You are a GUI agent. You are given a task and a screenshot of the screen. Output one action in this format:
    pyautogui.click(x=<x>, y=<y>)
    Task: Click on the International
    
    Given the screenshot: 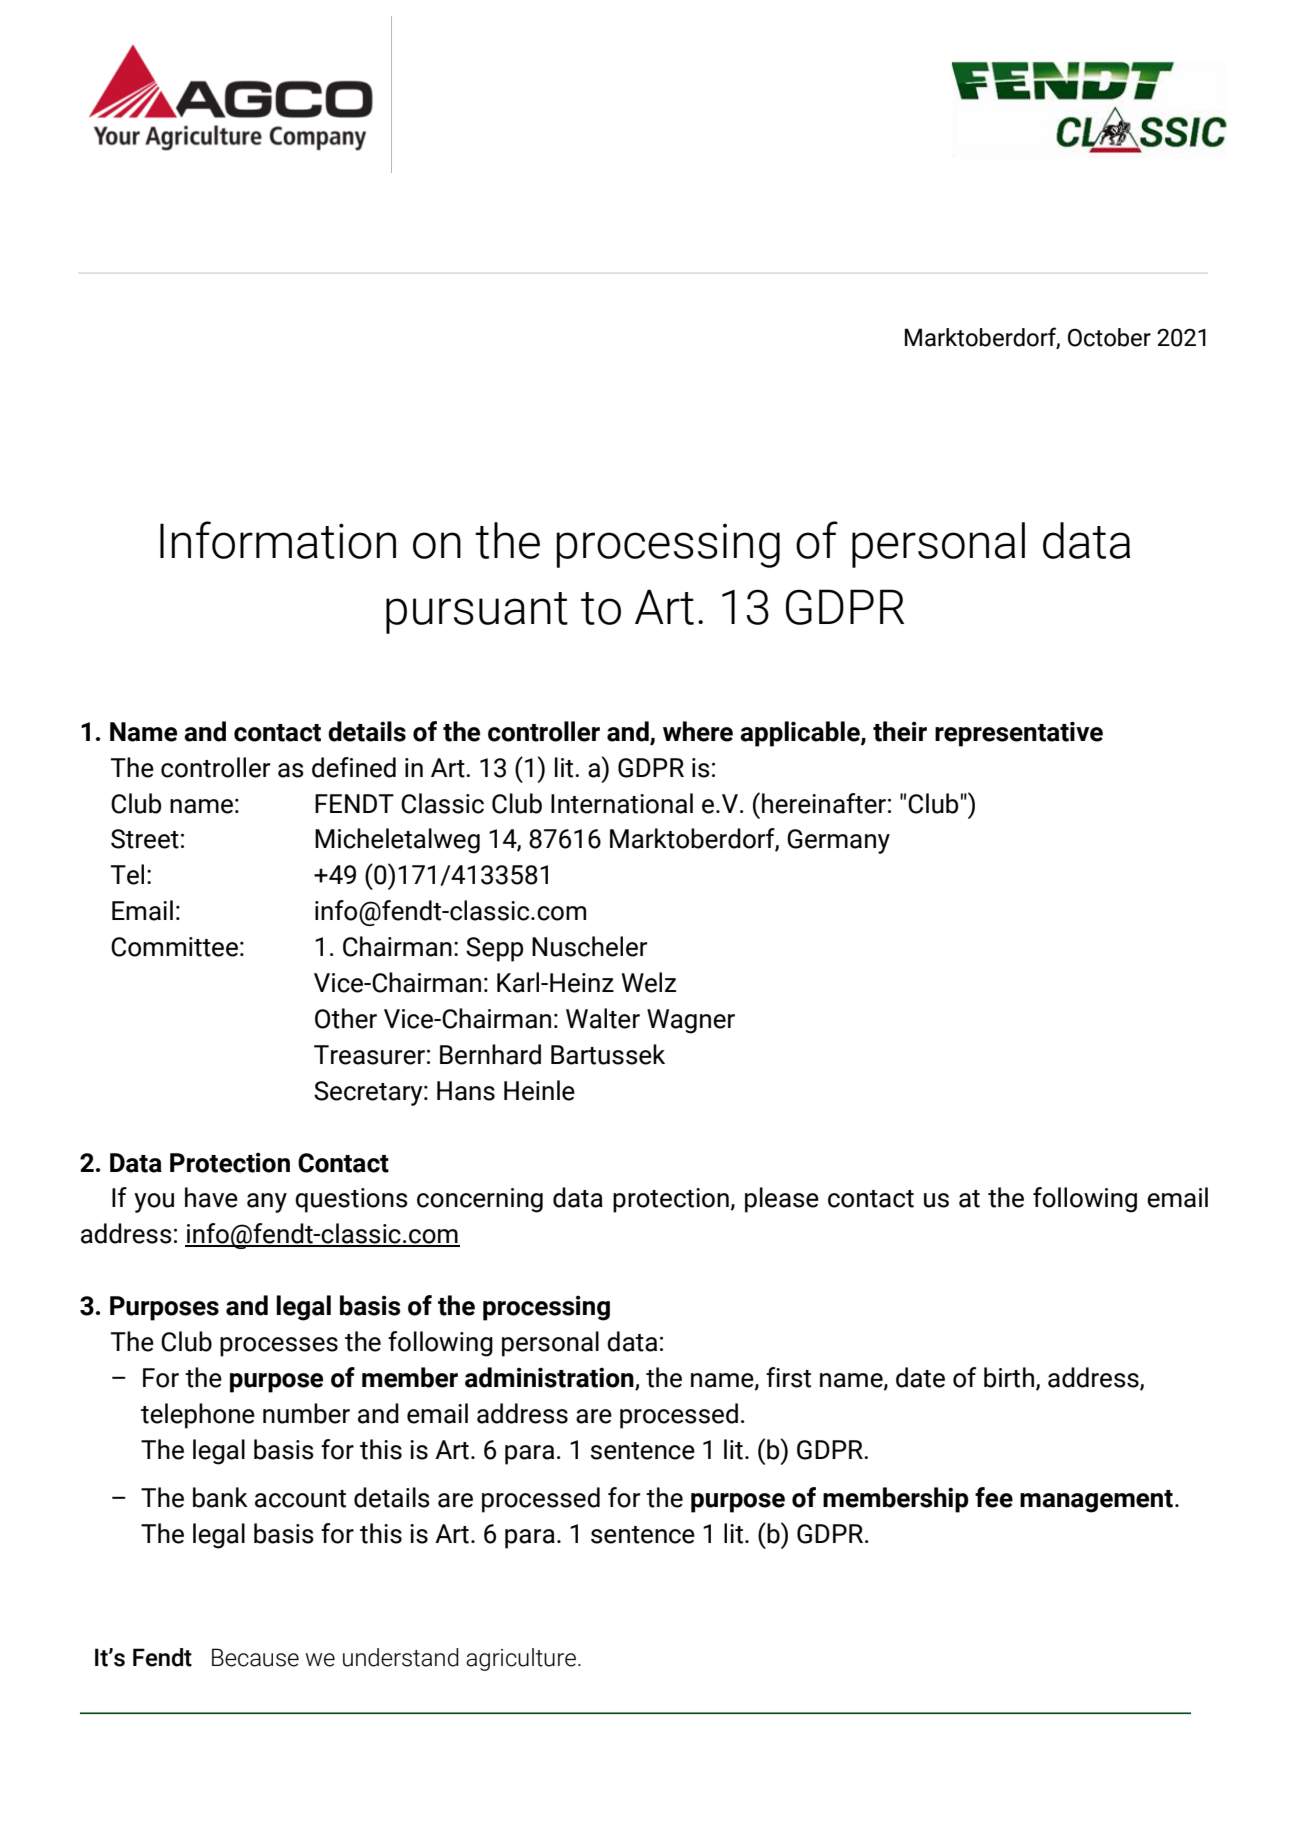 What is the action you would take?
    pyautogui.click(x=622, y=803)
